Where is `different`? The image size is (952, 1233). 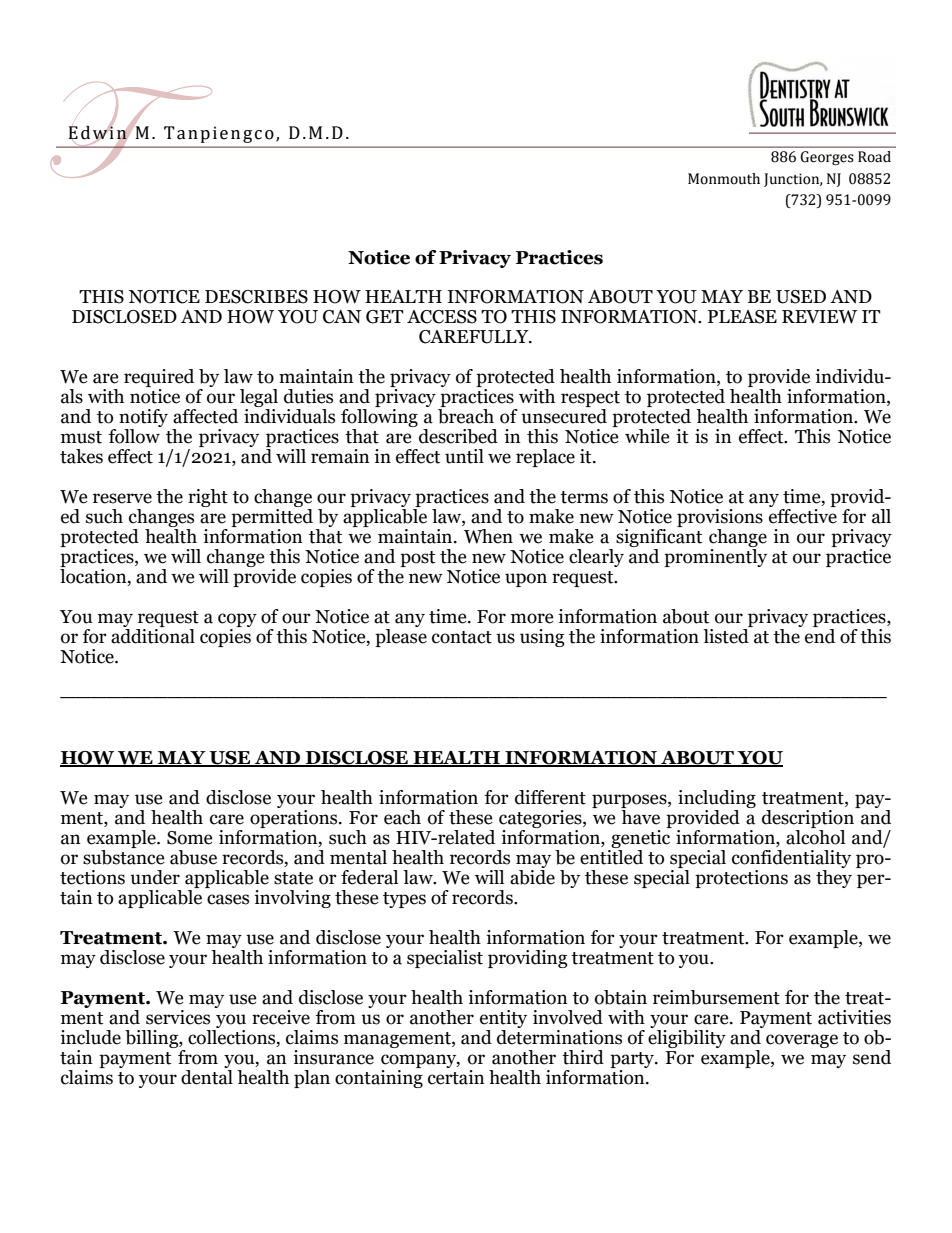
different is located at coordinates (550, 797).
